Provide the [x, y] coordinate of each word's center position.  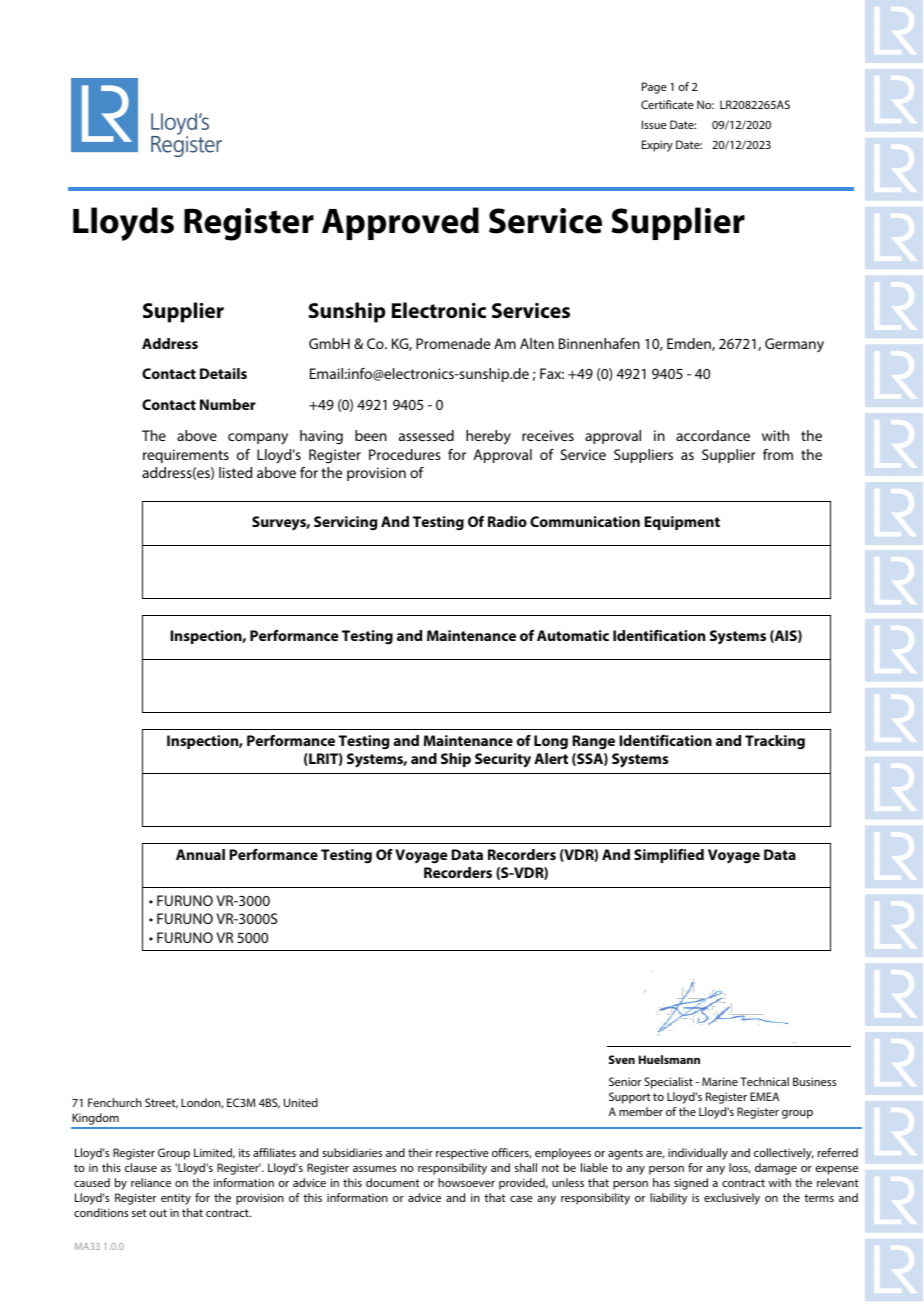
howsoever [466, 1182]
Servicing [345, 523]
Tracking [775, 742]
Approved [400, 223]
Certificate [667, 104]
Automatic [573, 635]
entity [176, 1199]
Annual [200, 854]
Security [503, 760]
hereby [488, 437]
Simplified [669, 856]
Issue [654, 124]
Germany [794, 345]
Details [223, 373]
